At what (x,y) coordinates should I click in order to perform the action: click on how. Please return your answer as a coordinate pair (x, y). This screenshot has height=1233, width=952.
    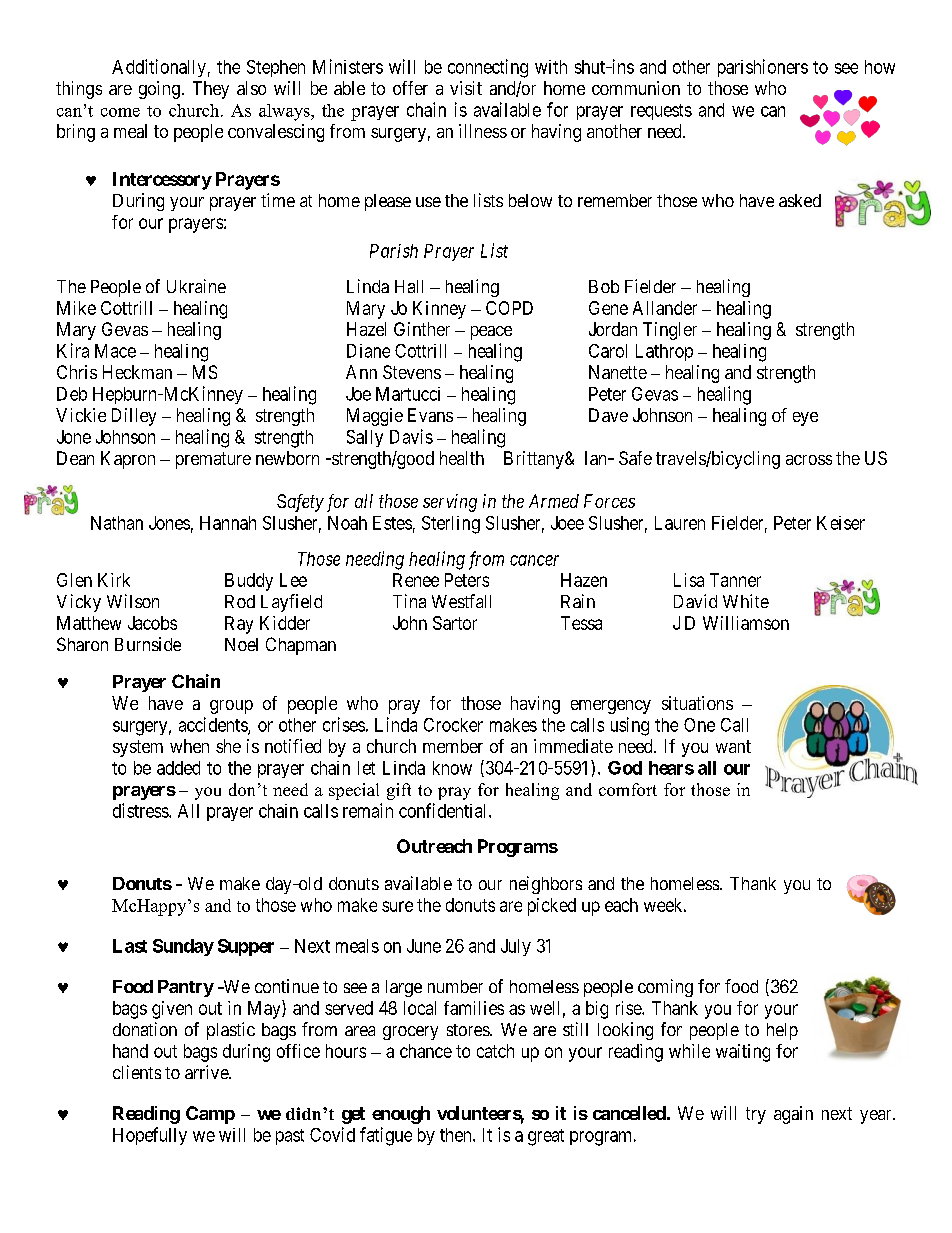
    Looking at the image, I should click on (880, 67).
